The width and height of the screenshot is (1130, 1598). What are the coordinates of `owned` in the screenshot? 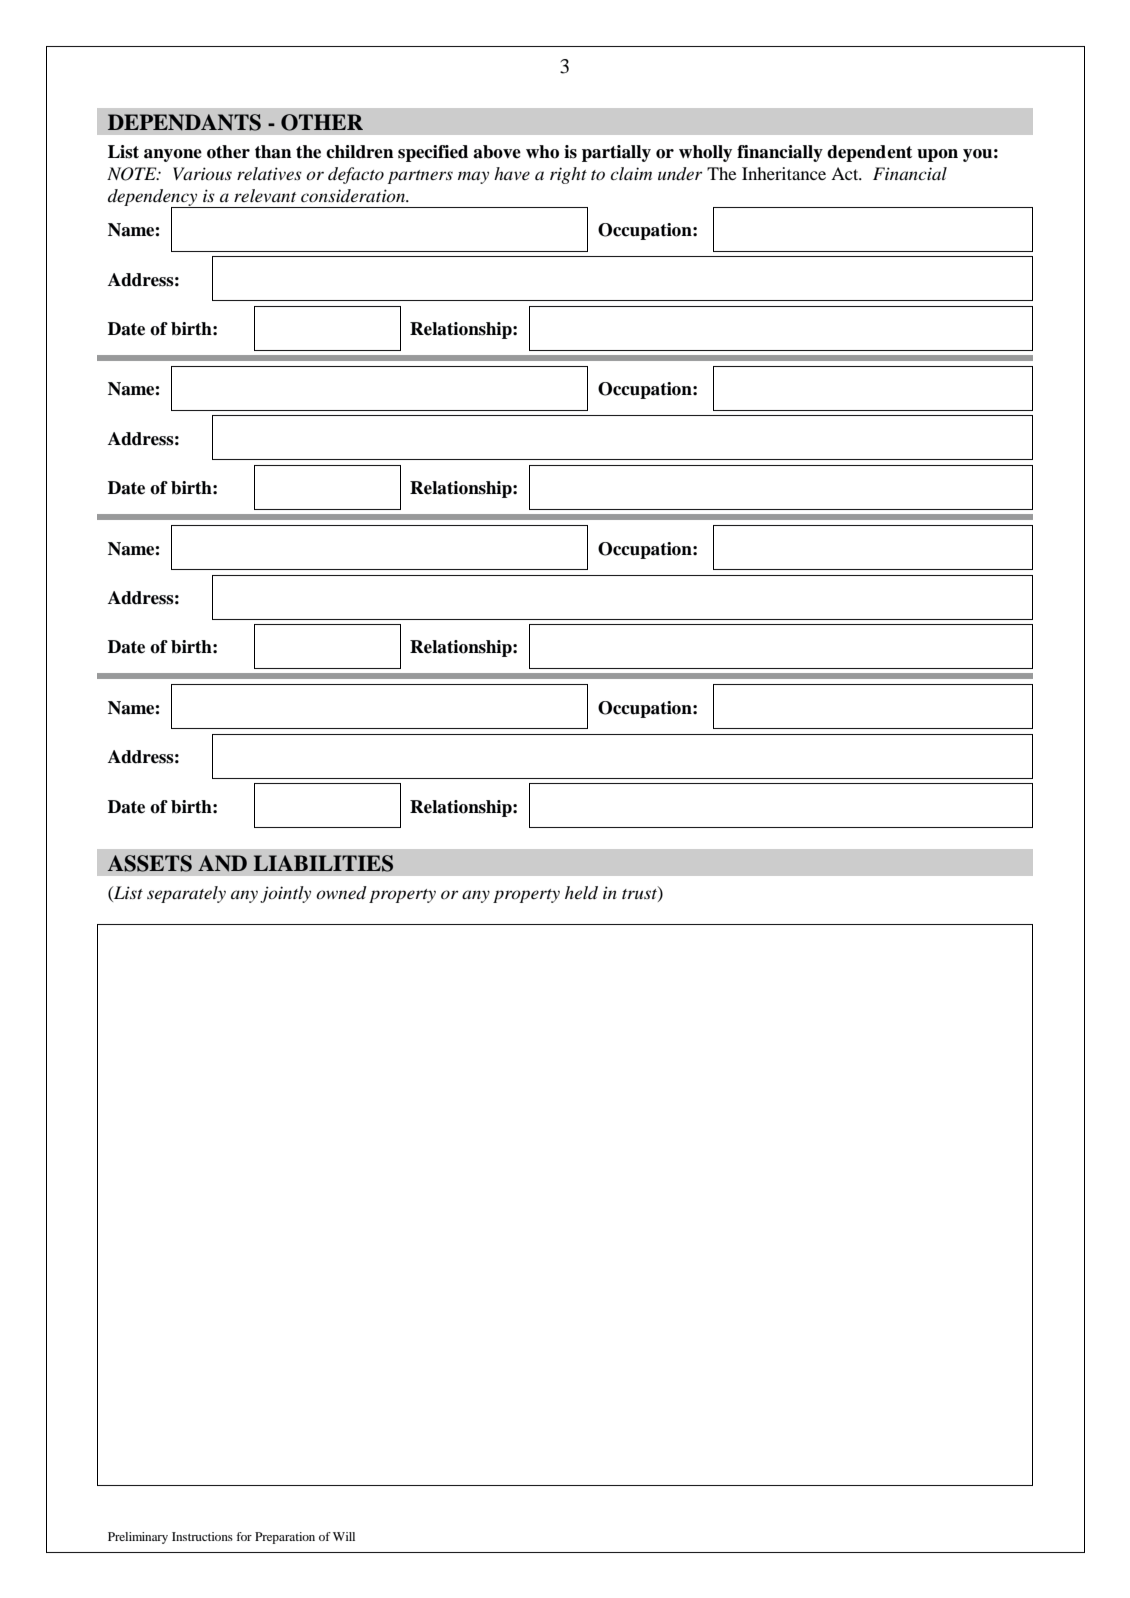 It's located at (341, 893).
